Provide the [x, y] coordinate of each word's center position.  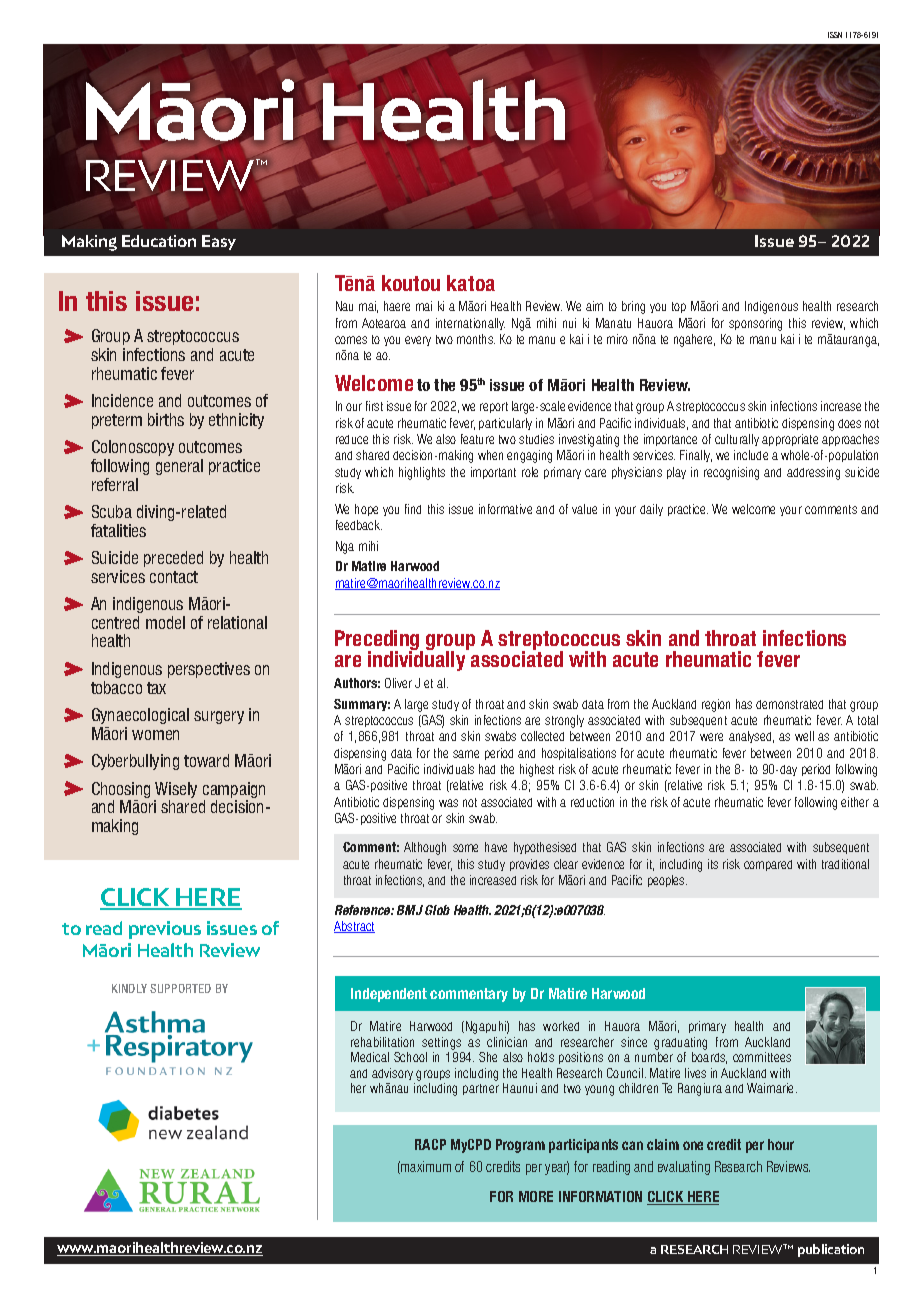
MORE [536, 1196]
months [476, 339]
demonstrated [789, 704]
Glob [437, 910]
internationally [470, 324]
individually [416, 661]
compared [768, 865]
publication [831, 1250]
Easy [219, 242]
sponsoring [755, 324]
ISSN [835, 35]
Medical [370, 1057]
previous [165, 930]
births [166, 419]
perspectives [209, 670]
